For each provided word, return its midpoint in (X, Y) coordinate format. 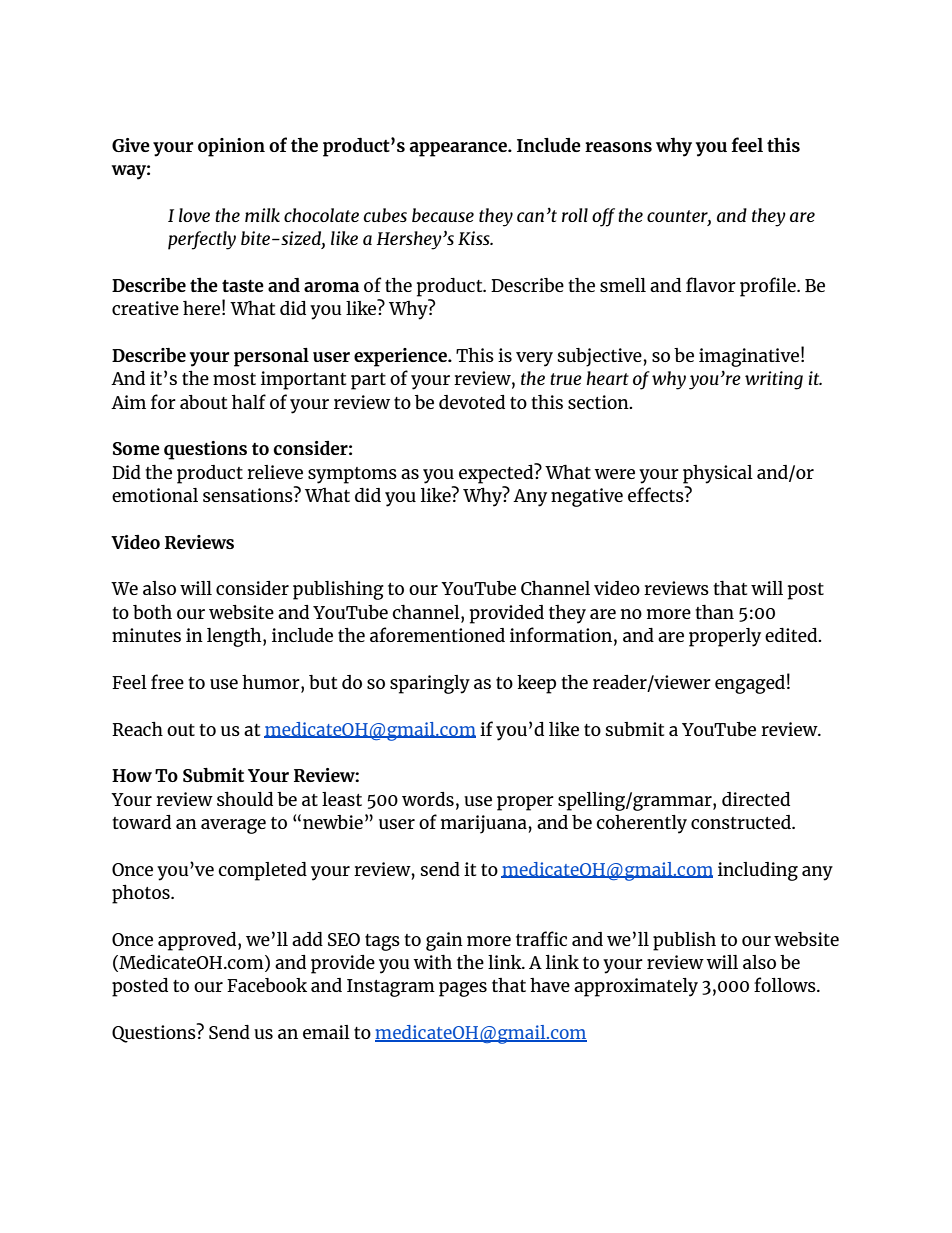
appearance (459, 149)
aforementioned (437, 634)
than (714, 611)
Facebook (267, 985)
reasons (618, 147)
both (152, 611)
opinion (231, 147)
